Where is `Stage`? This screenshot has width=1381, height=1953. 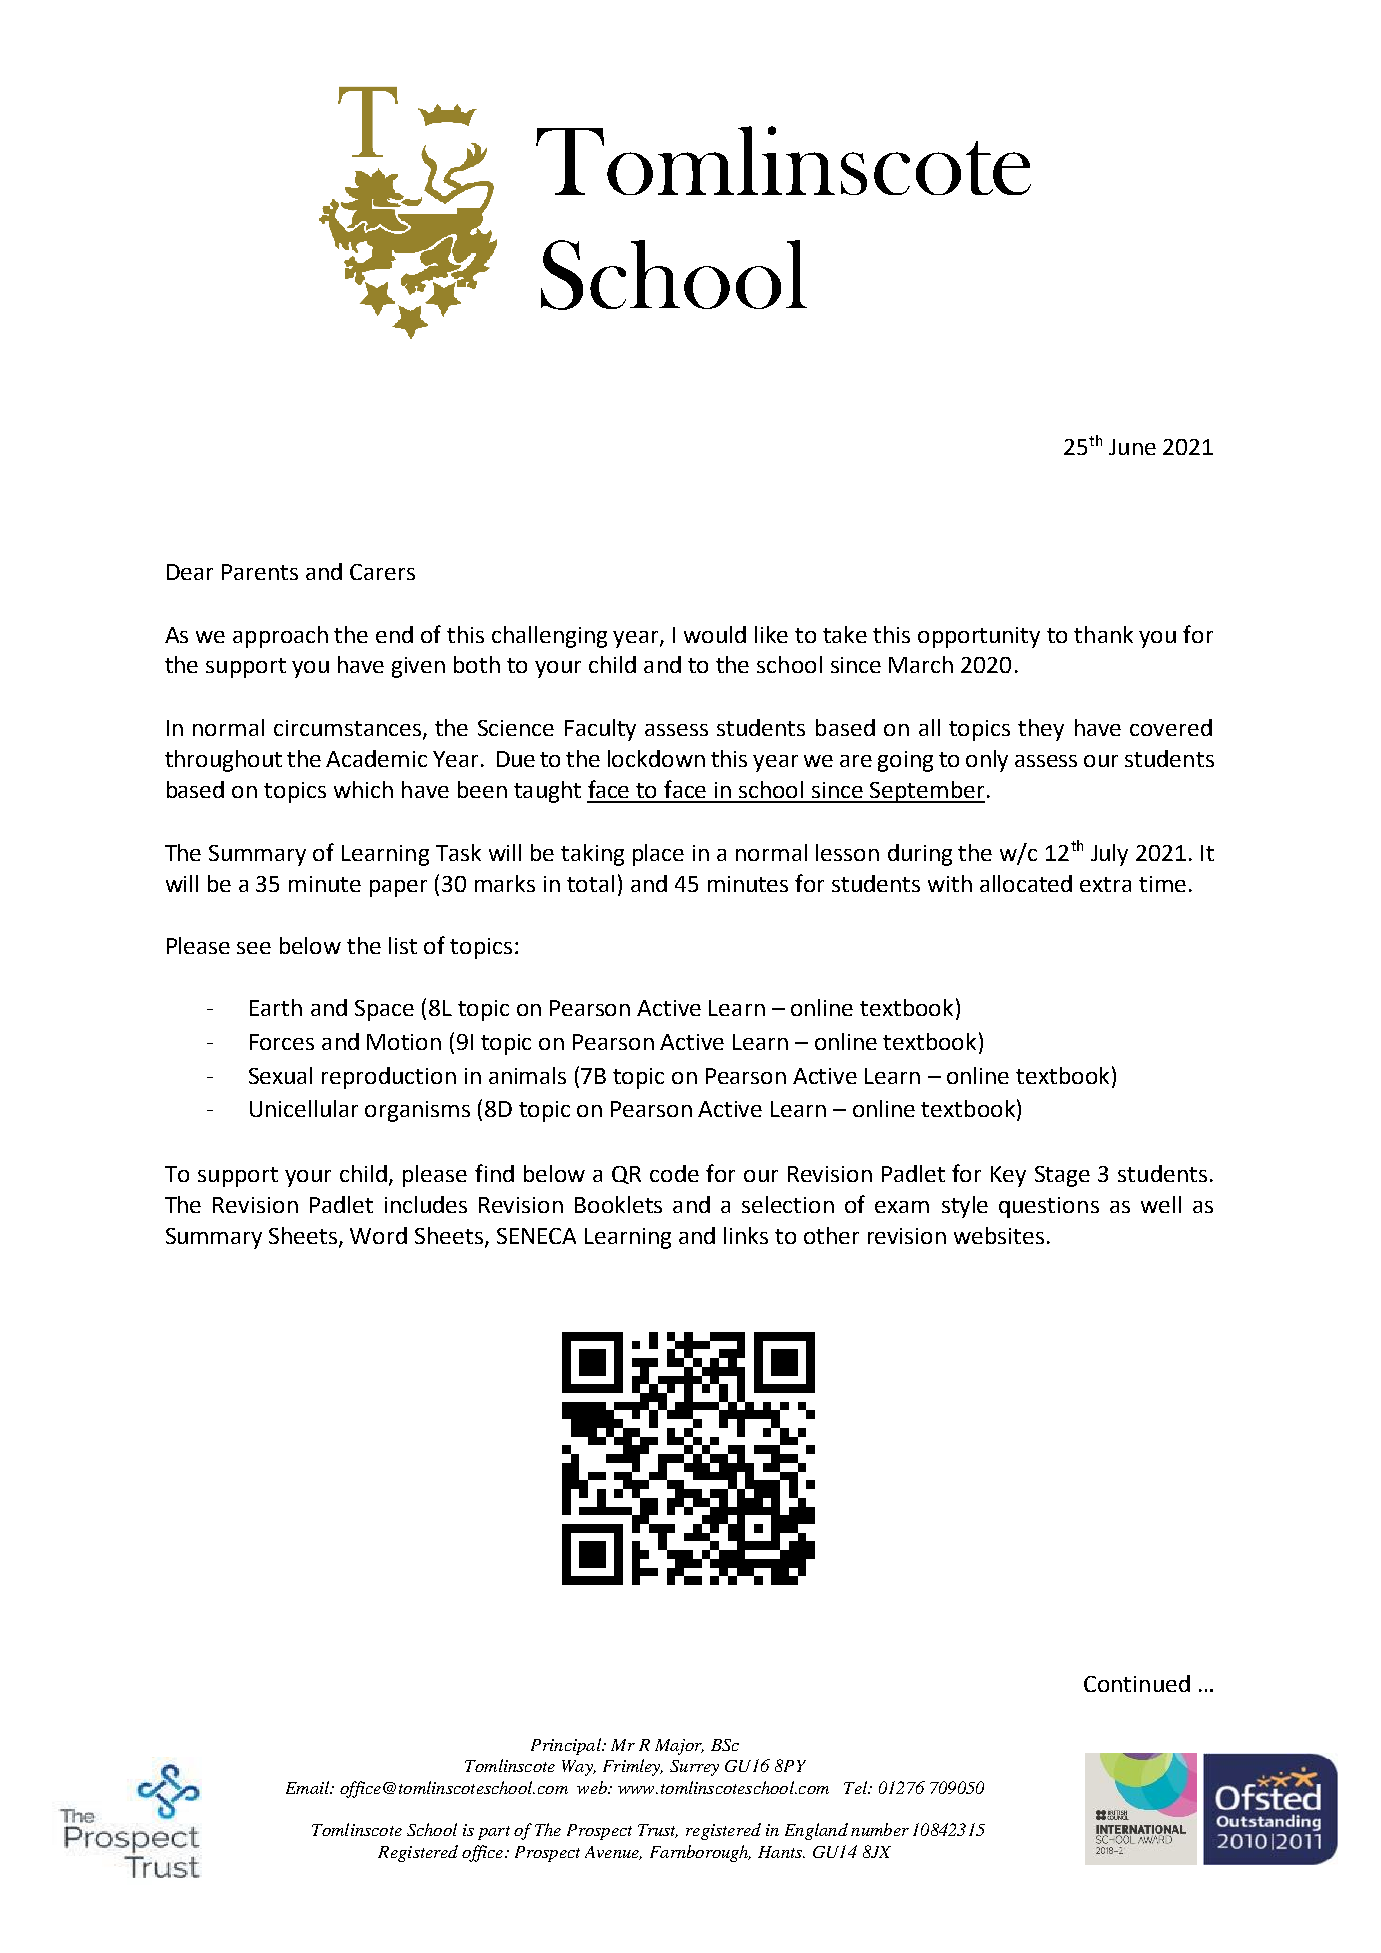 Stage is located at coordinates (1062, 1176).
